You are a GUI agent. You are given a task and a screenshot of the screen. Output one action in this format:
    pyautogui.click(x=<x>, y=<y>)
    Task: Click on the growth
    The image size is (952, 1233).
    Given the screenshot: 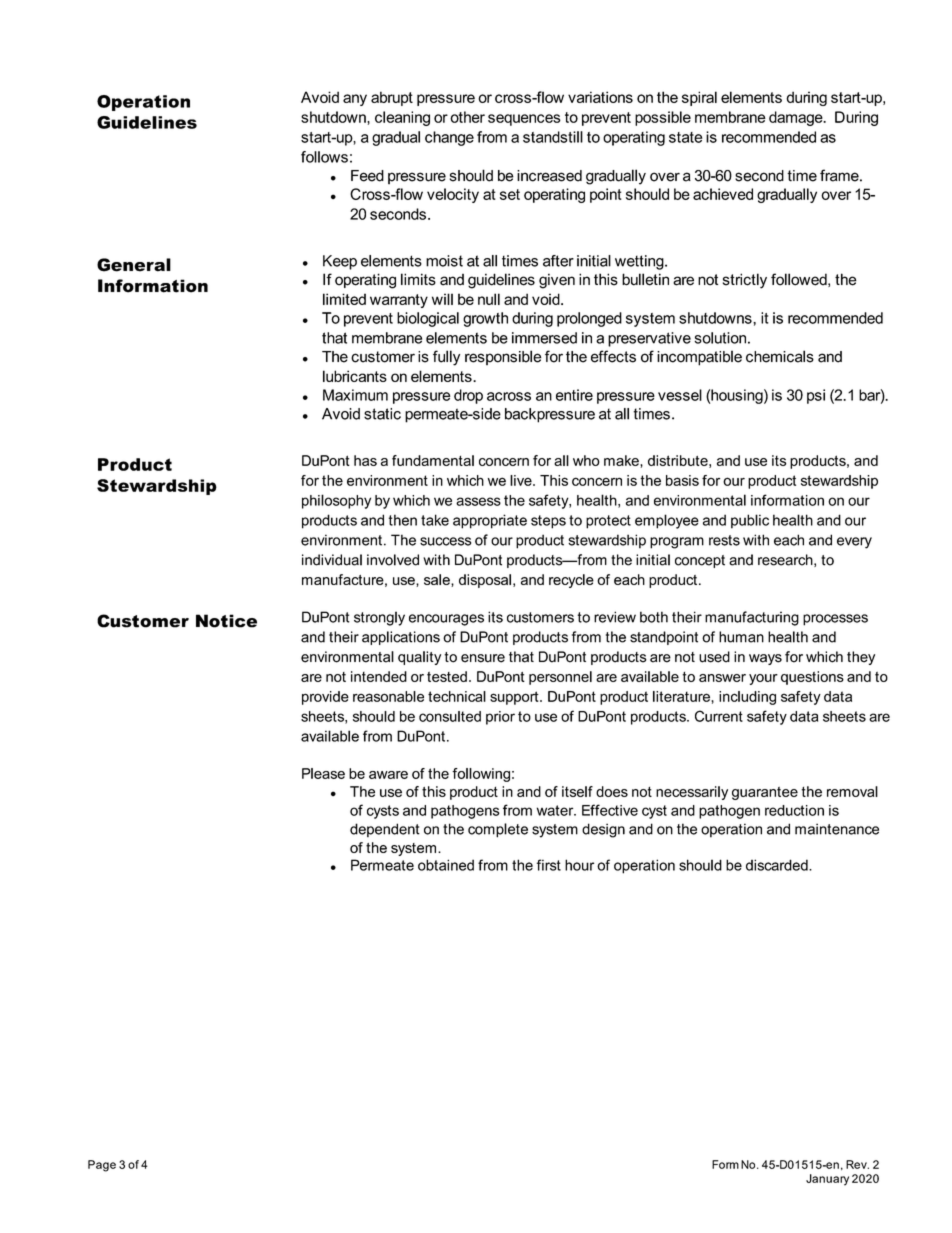 What is the action you would take?
    pyautogui.click(x=485, y=319)
